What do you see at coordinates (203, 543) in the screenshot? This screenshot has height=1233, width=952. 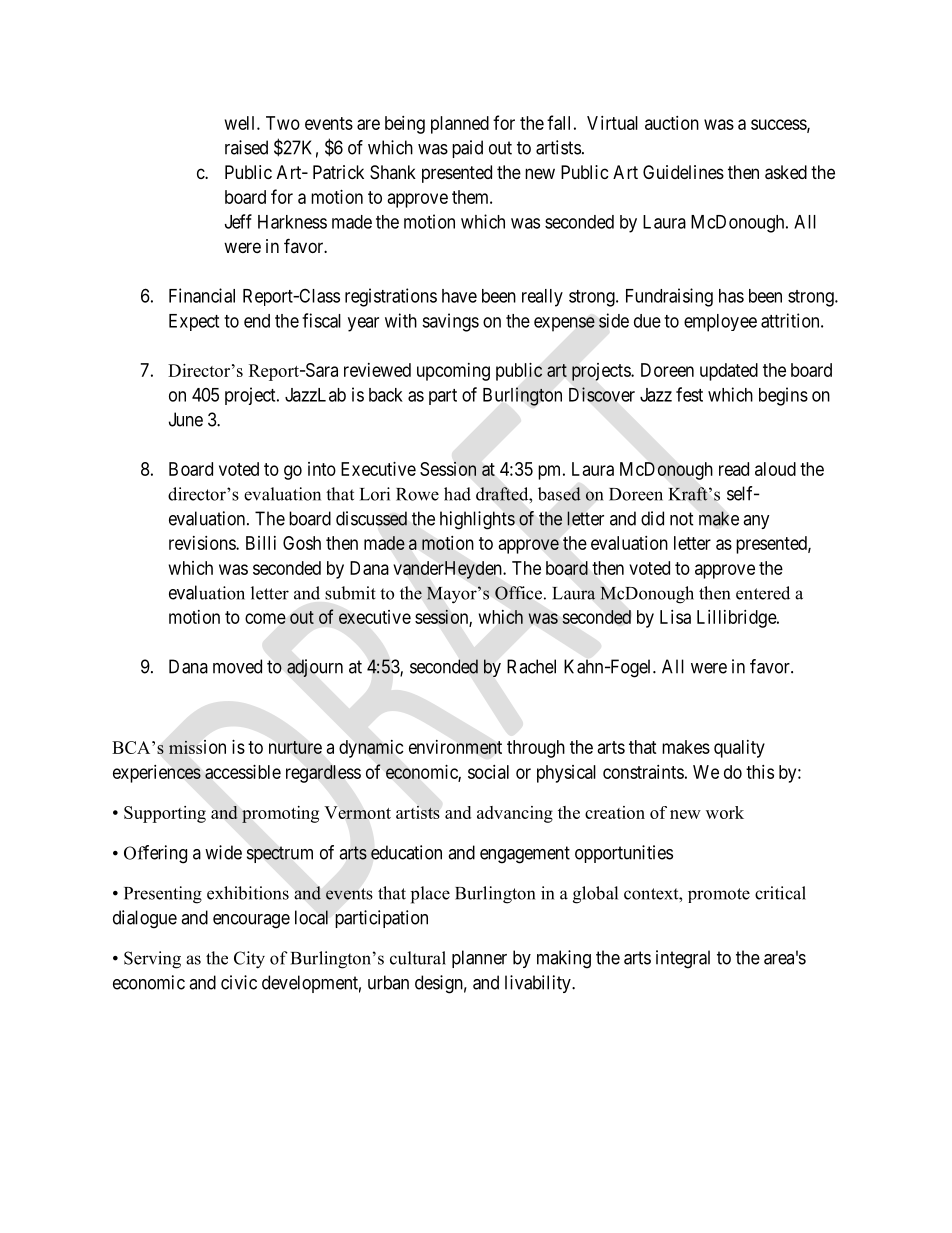 I see `revisions` at bounding box center [203, 543].
